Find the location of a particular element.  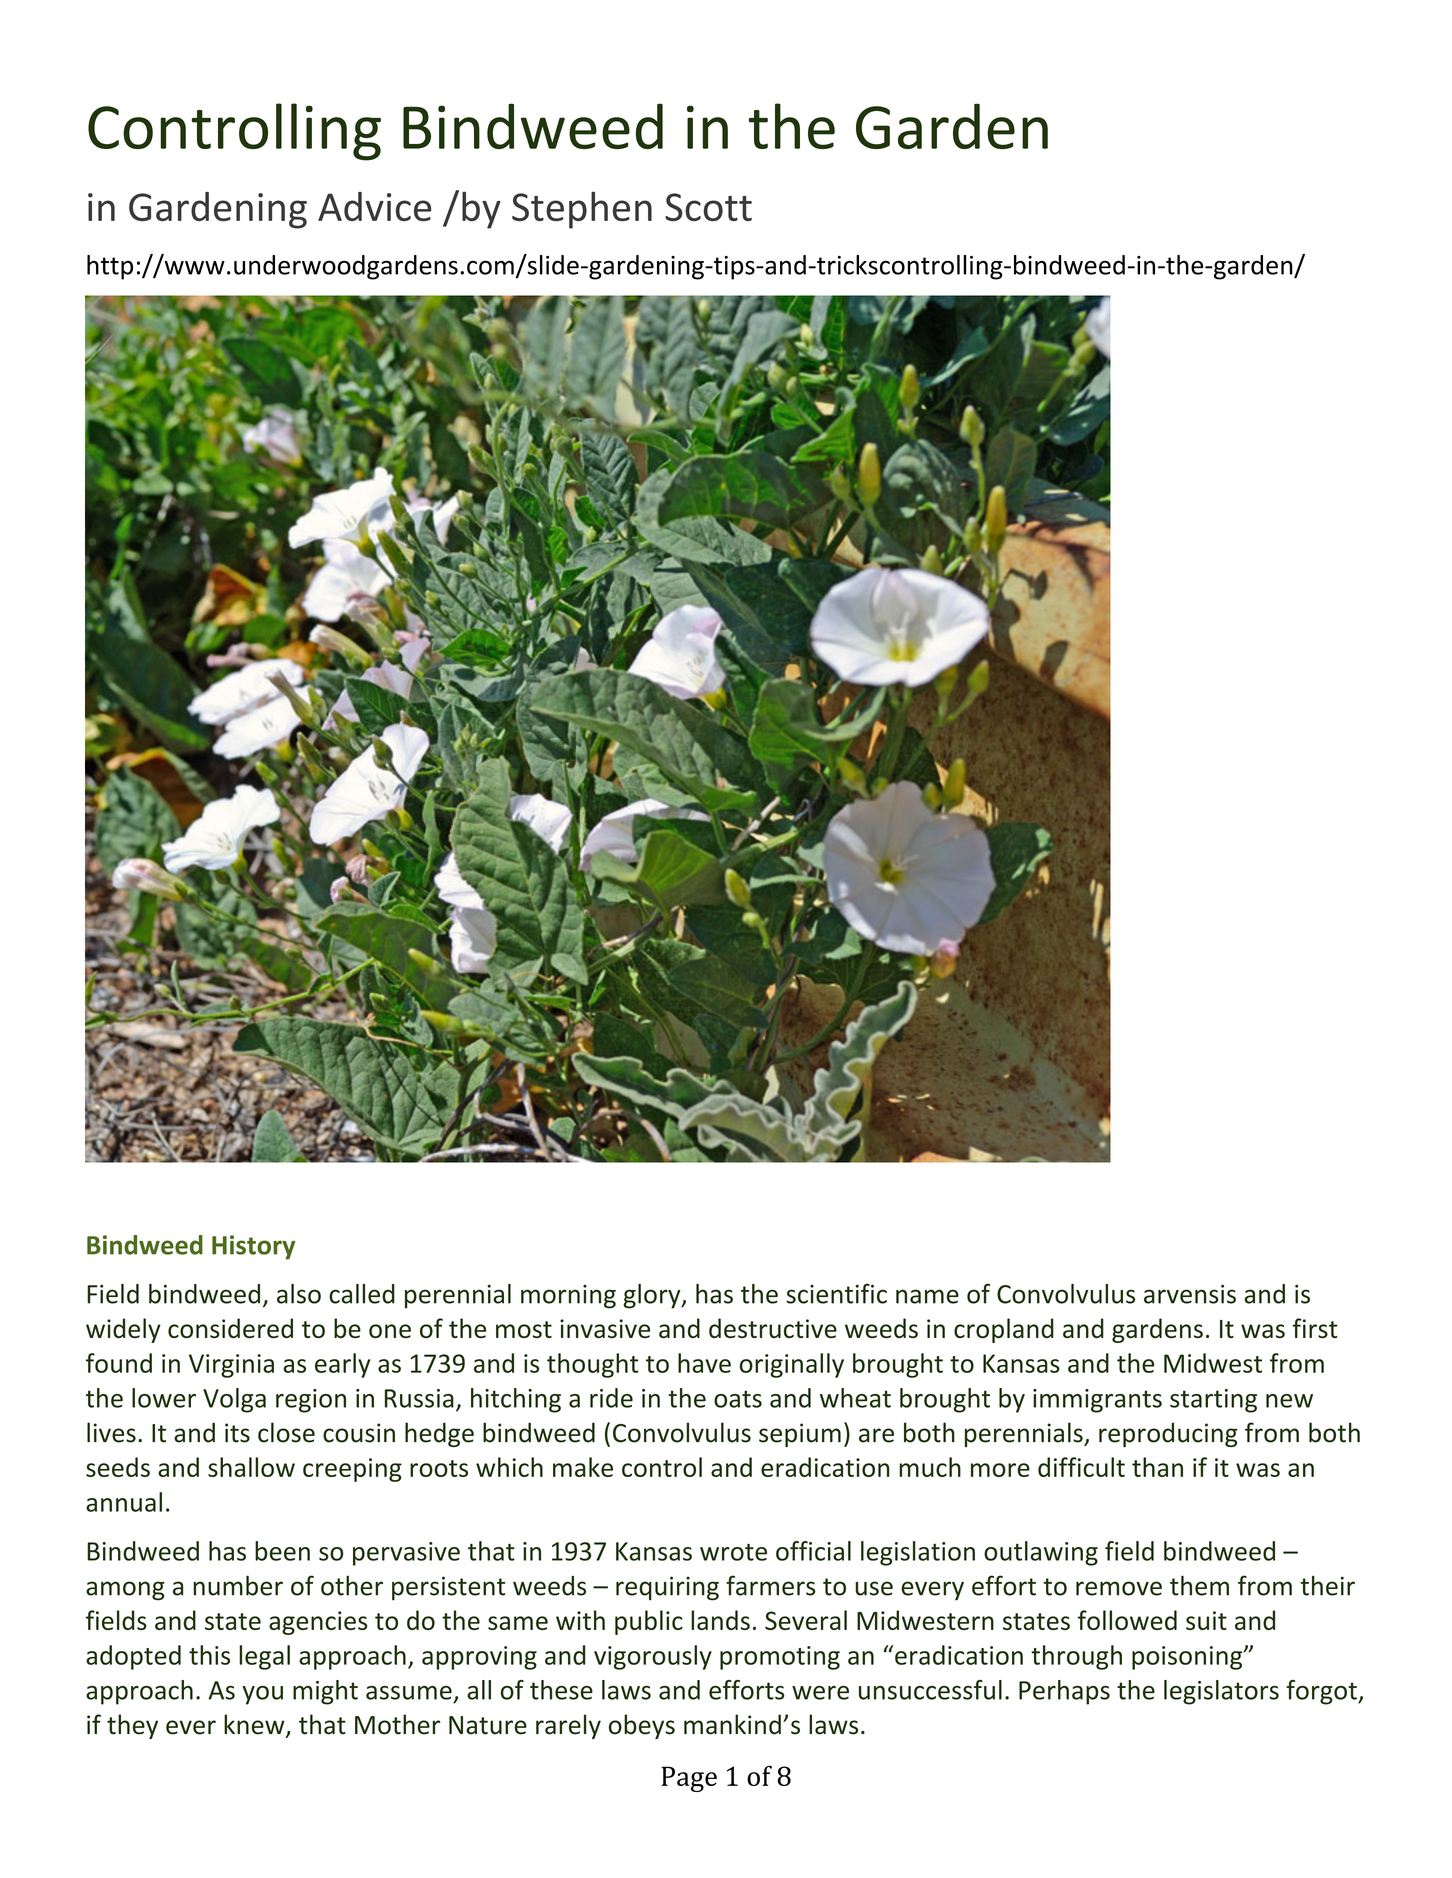

Scott is located at coordinates (708, 207).
